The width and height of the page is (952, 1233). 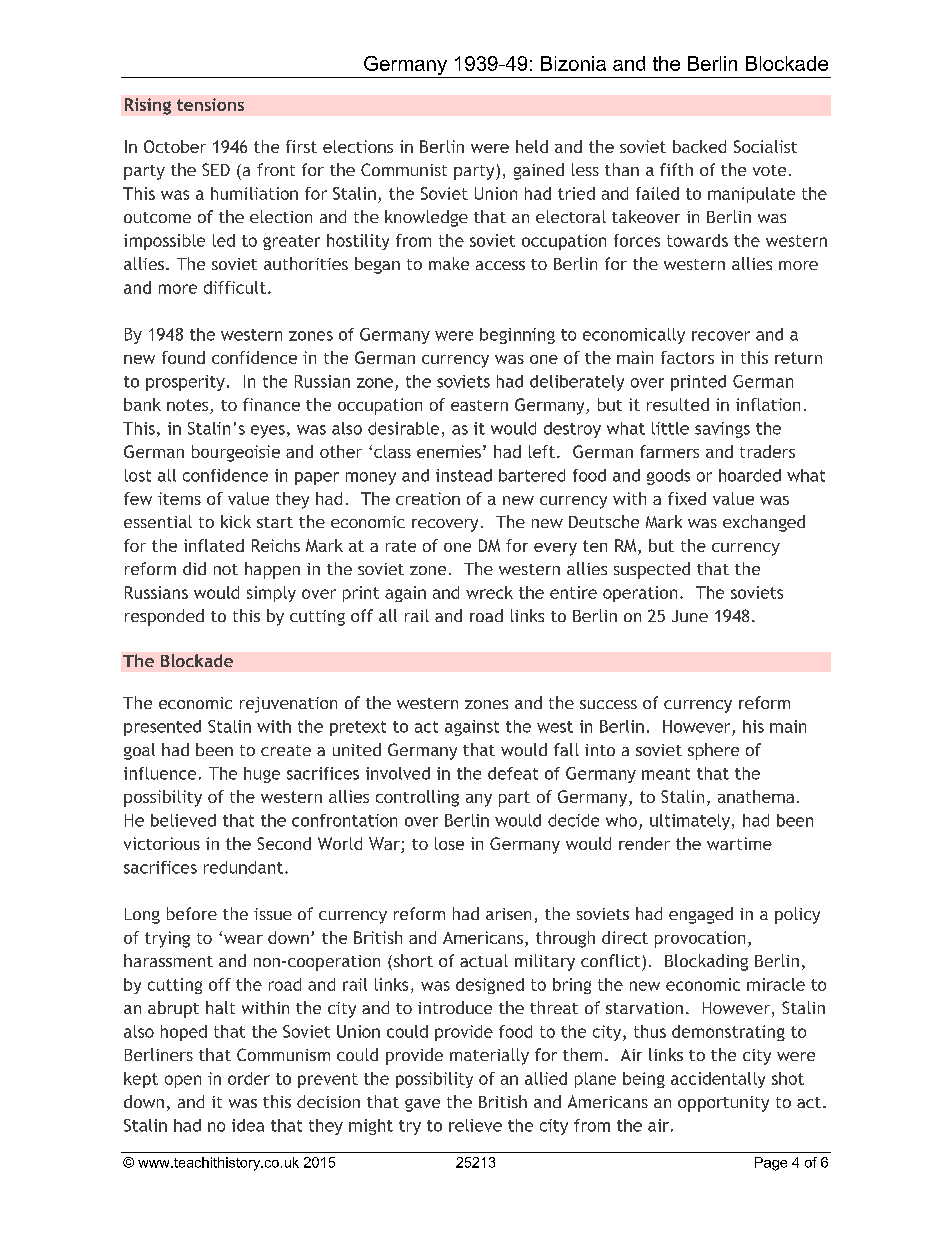 I want to click on relieve, so click(x=475, y=1125).
